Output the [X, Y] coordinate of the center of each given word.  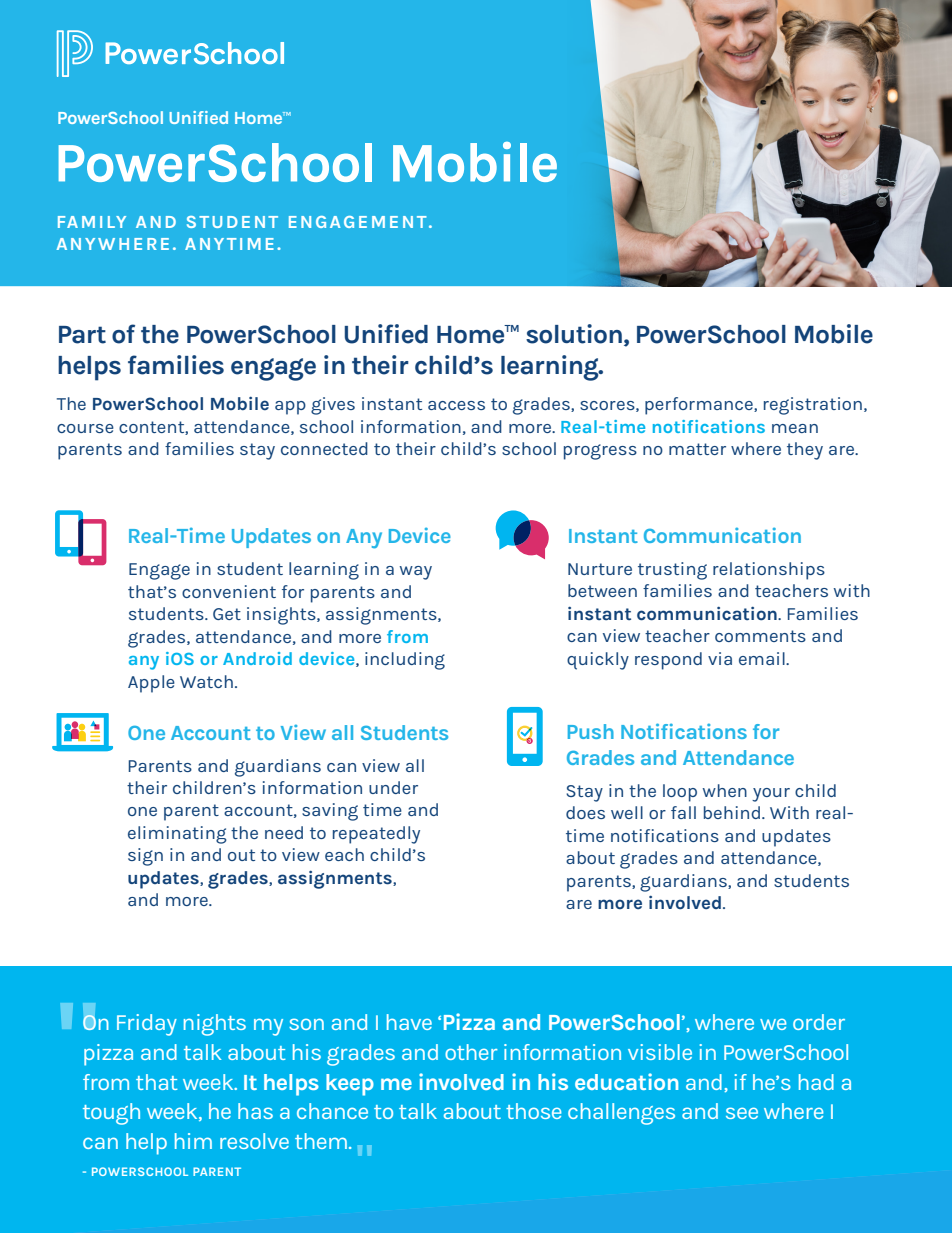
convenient [229, 591]
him [193, 1141]
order [819, 1022]
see [742, 1113]
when [725, 790]
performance [700, 406]
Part [82, 335]
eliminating [177, 835]
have [409, 1022]
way [416, 573]
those [533, 1111]
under [393, 787]
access [456, 405]
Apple [151, 684]
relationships [769, 571]
